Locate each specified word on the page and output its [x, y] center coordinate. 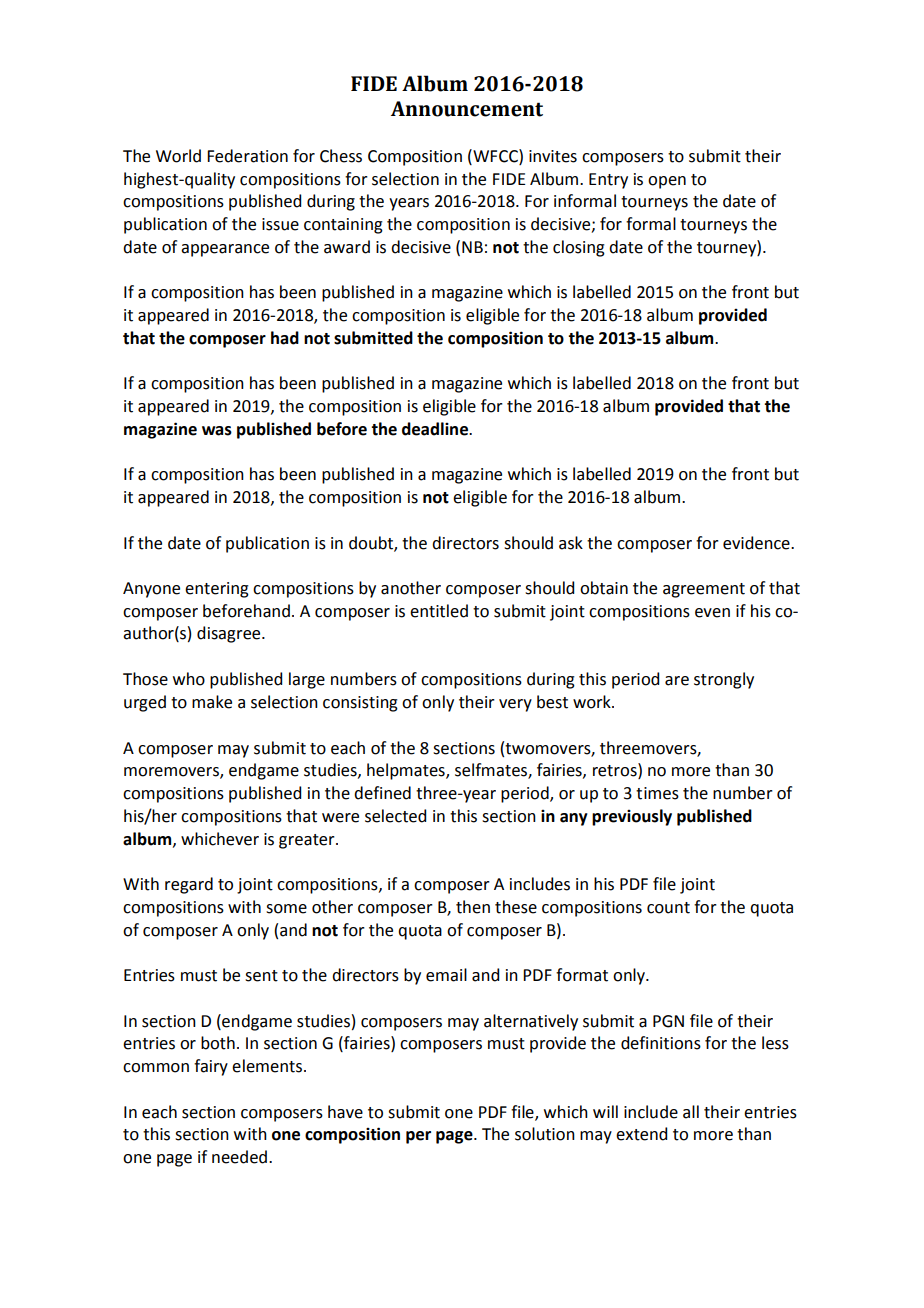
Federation [247, 156]
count [668, 908]
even [712, 613]
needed [239, 1157]
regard [189, 885]
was [217, 431]
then [473, 907]
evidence [757, 543]
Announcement [467, 109]
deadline [436, 429]
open [667, 182]
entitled [439, 611]
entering [217, 590]
